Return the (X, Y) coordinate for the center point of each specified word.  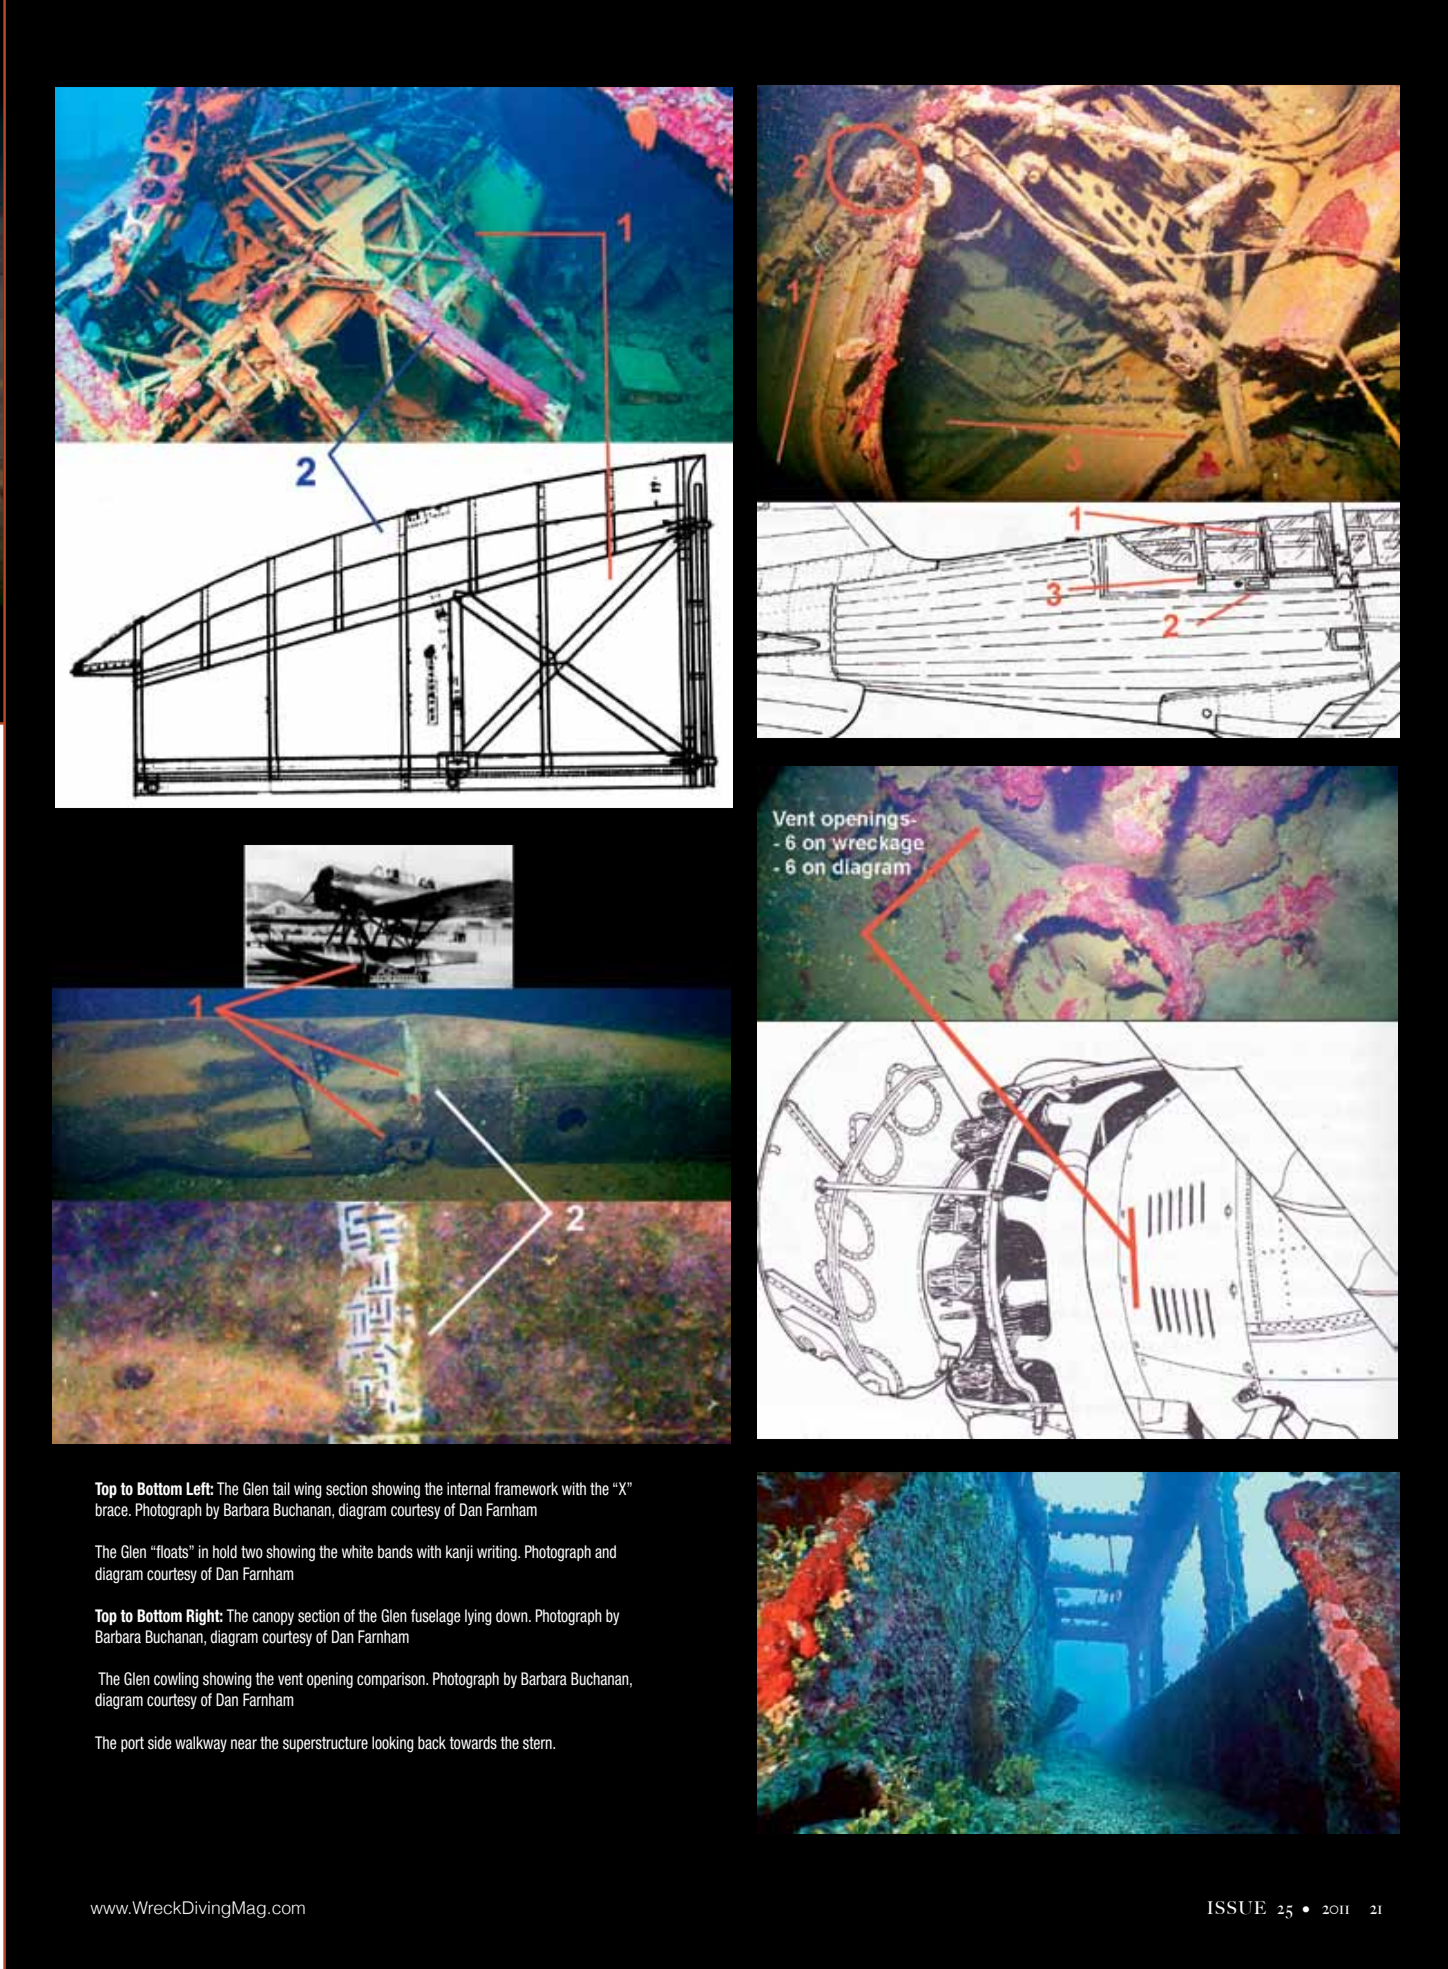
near (244, 1744)
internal (468, 1489)
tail (281, 1488)
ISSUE (1237, 1908)
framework (526, 1489)
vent (290, 1679)
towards (473, 1743)
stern (538, 1743)
